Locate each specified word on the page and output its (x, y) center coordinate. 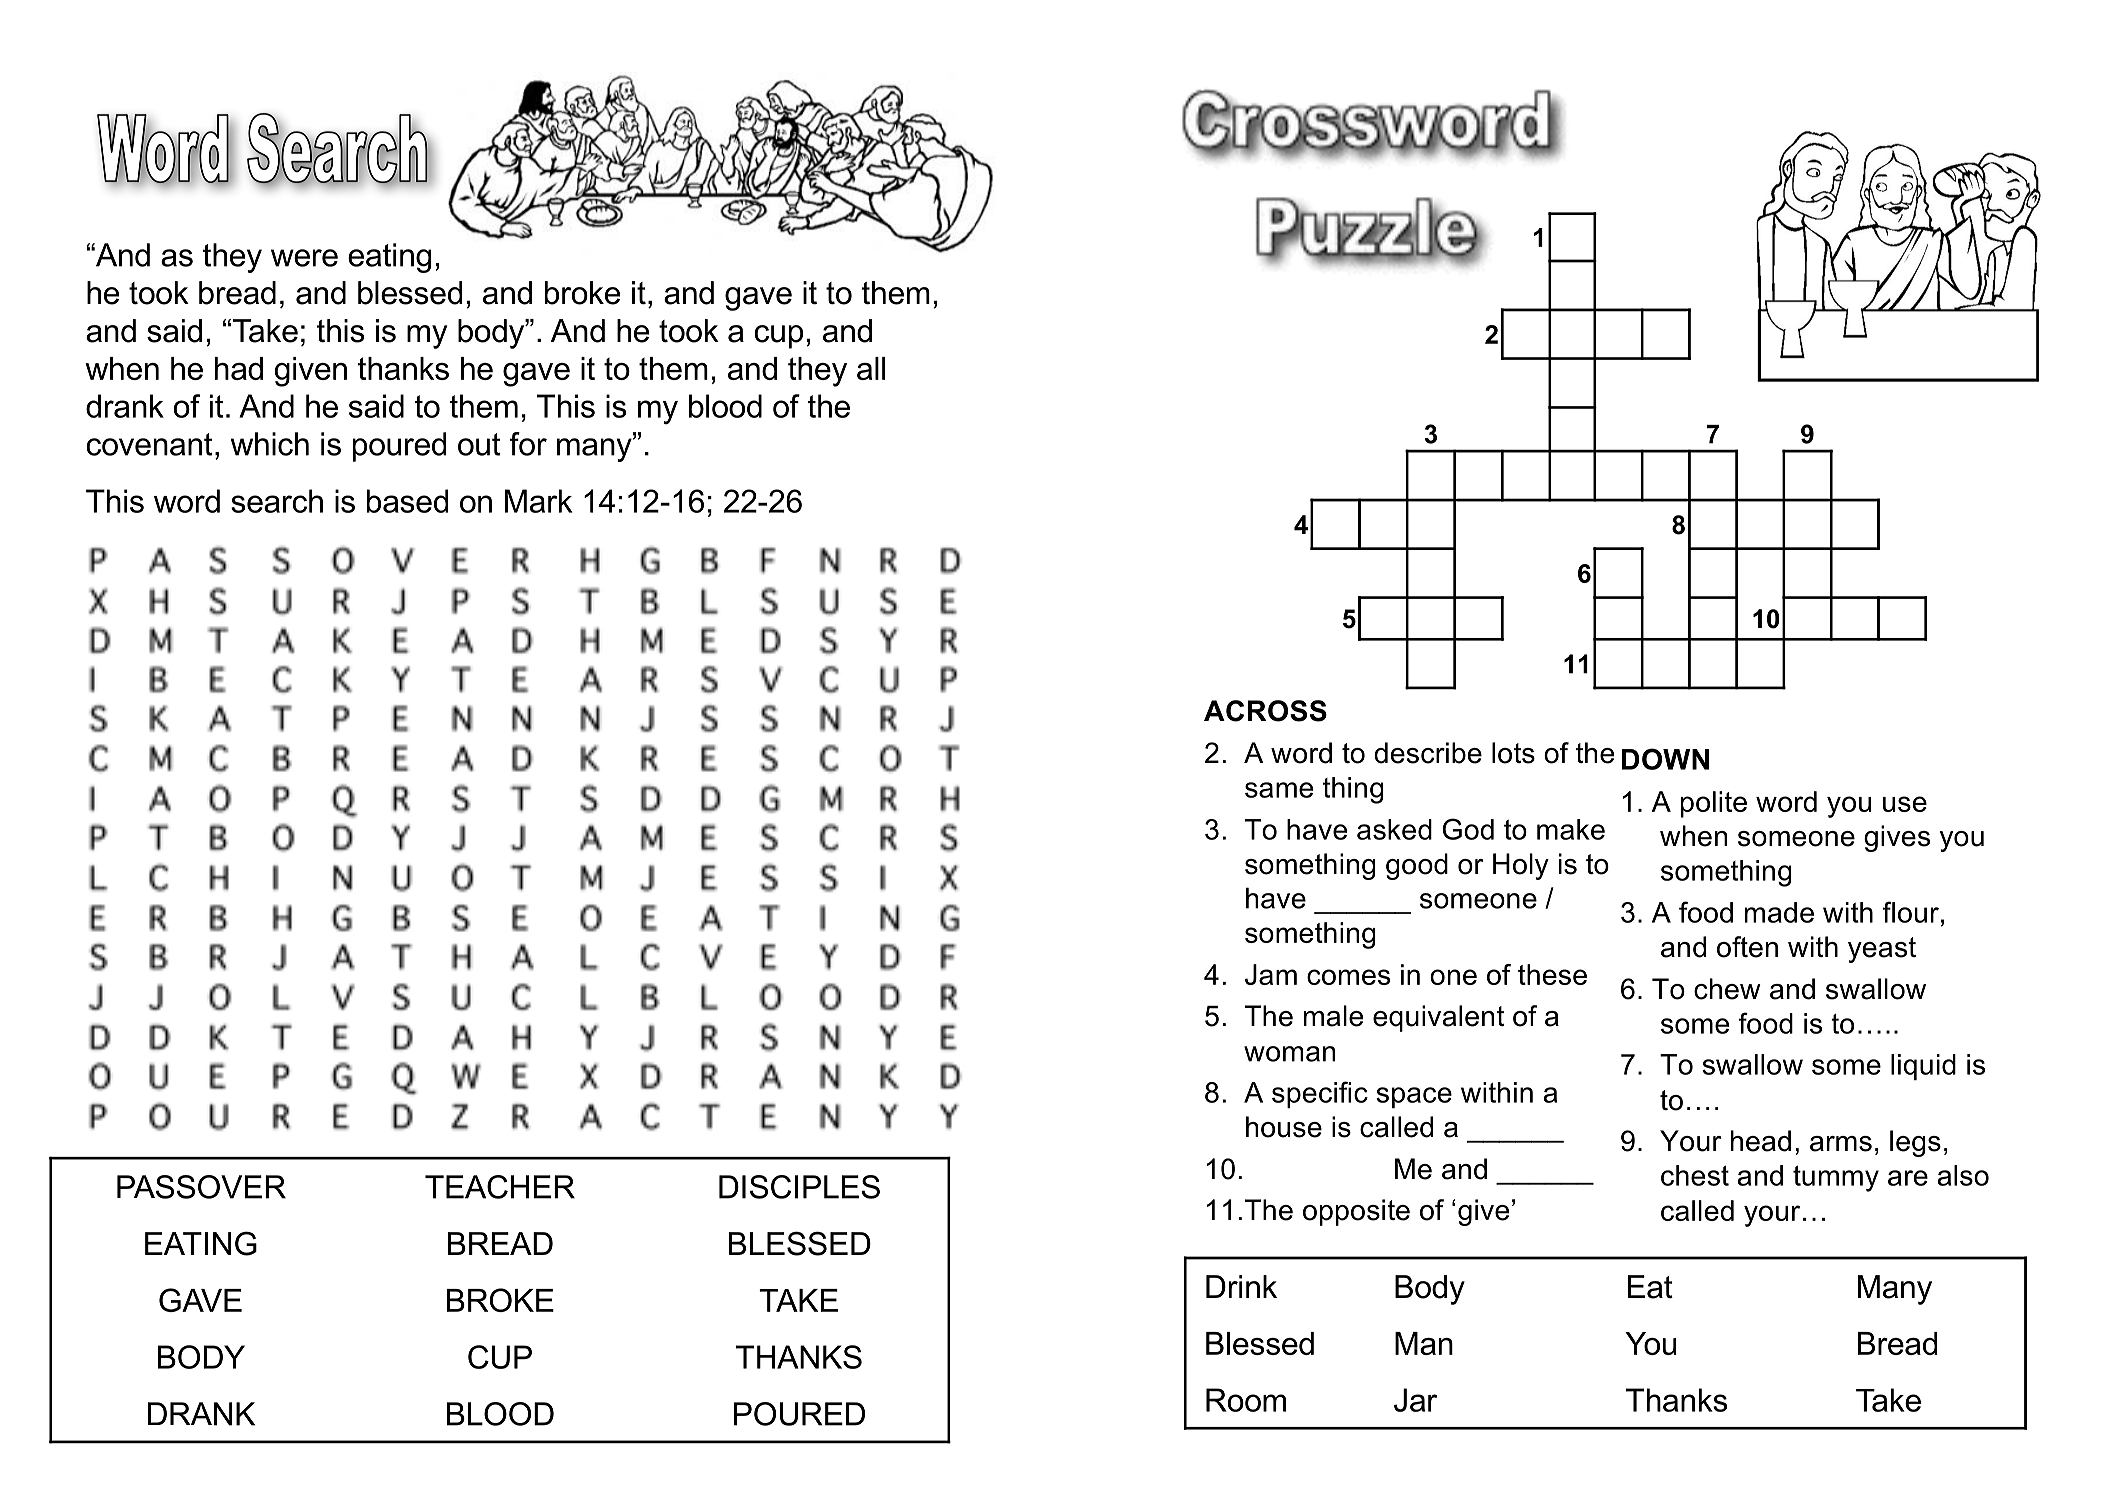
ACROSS (1265, 711)
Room (1246, 1400)
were (304, 258)
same (1279, 790)
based (407, 501)
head (1761, 1141)
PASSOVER (201, 1187)
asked (1394, 829)
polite (1714, 804)
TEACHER (500, 1187)
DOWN (1665, 759)
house (1284, 1127)
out (479, 444)
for (528, 444)
